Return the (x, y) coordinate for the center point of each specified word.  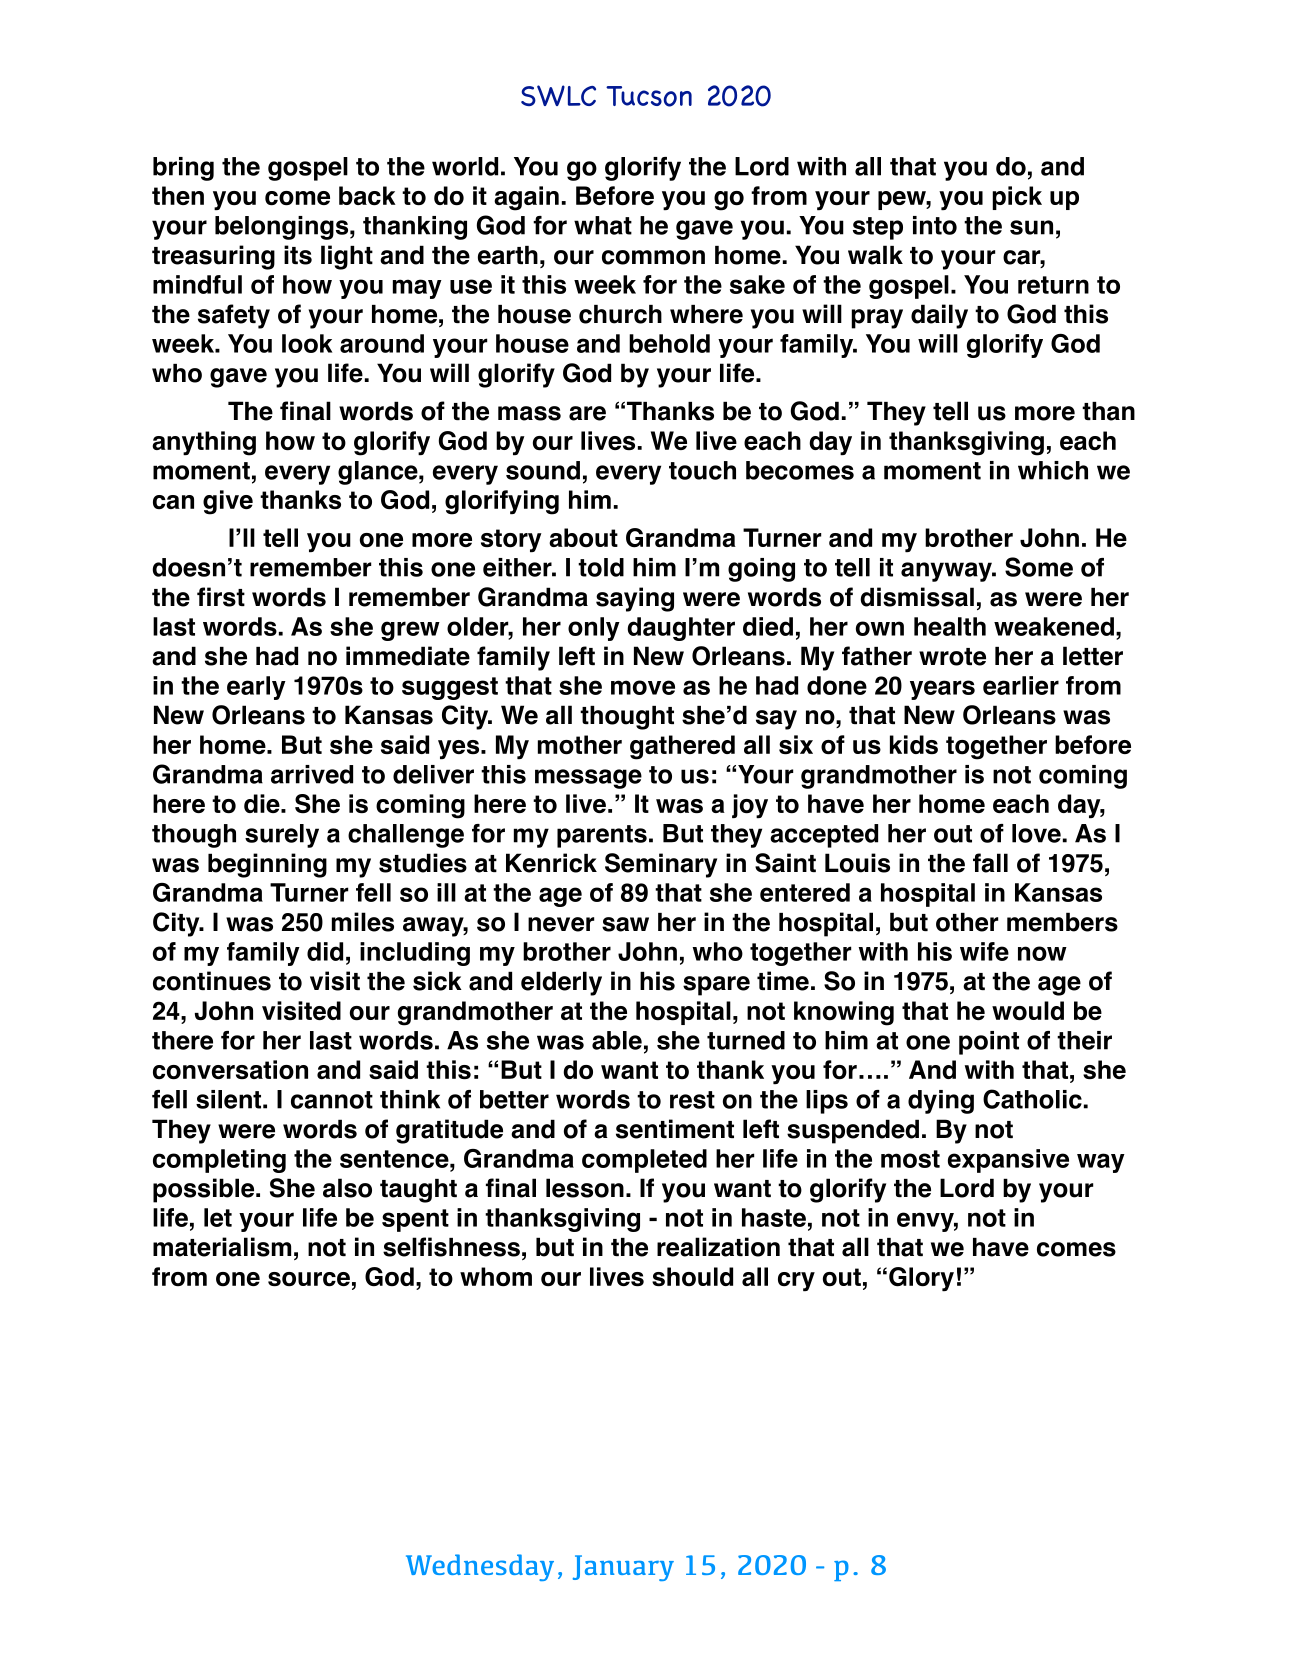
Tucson (649, 96)
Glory (921, 1279)
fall (990, 863)
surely (282, 836)
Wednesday (480, 1567)
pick (1017, 198)
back (367, 196)
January (623, 1568)
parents (602, 836)
